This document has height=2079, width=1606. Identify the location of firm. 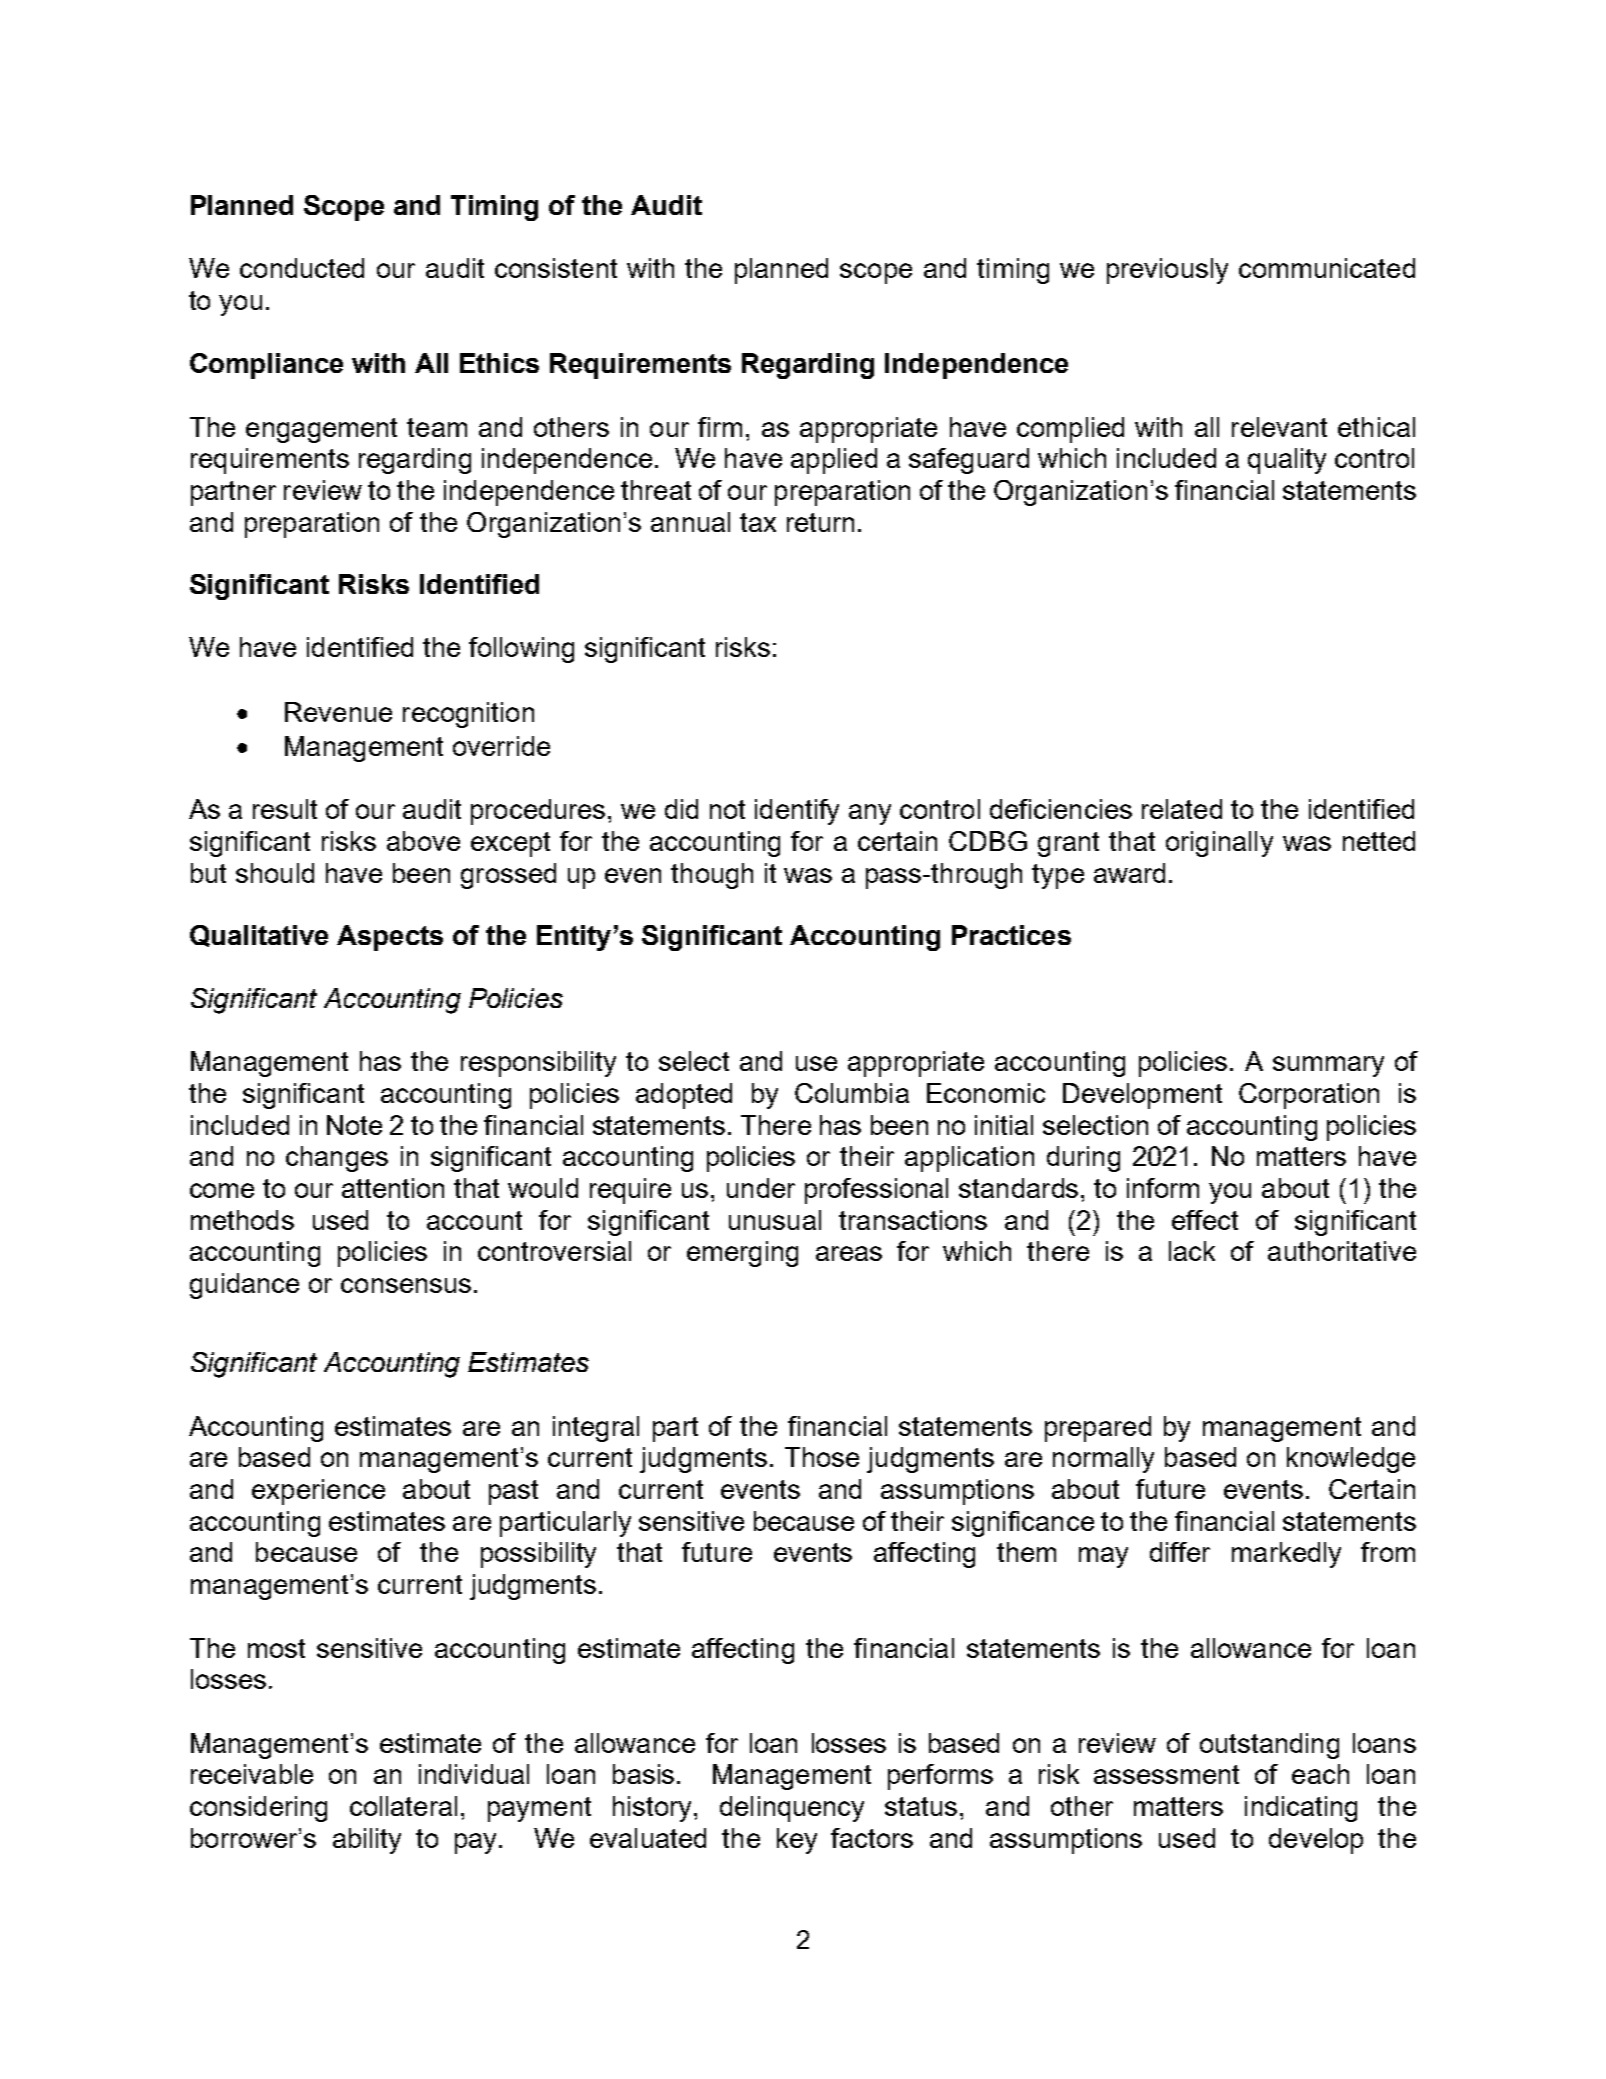
(720, 427).
